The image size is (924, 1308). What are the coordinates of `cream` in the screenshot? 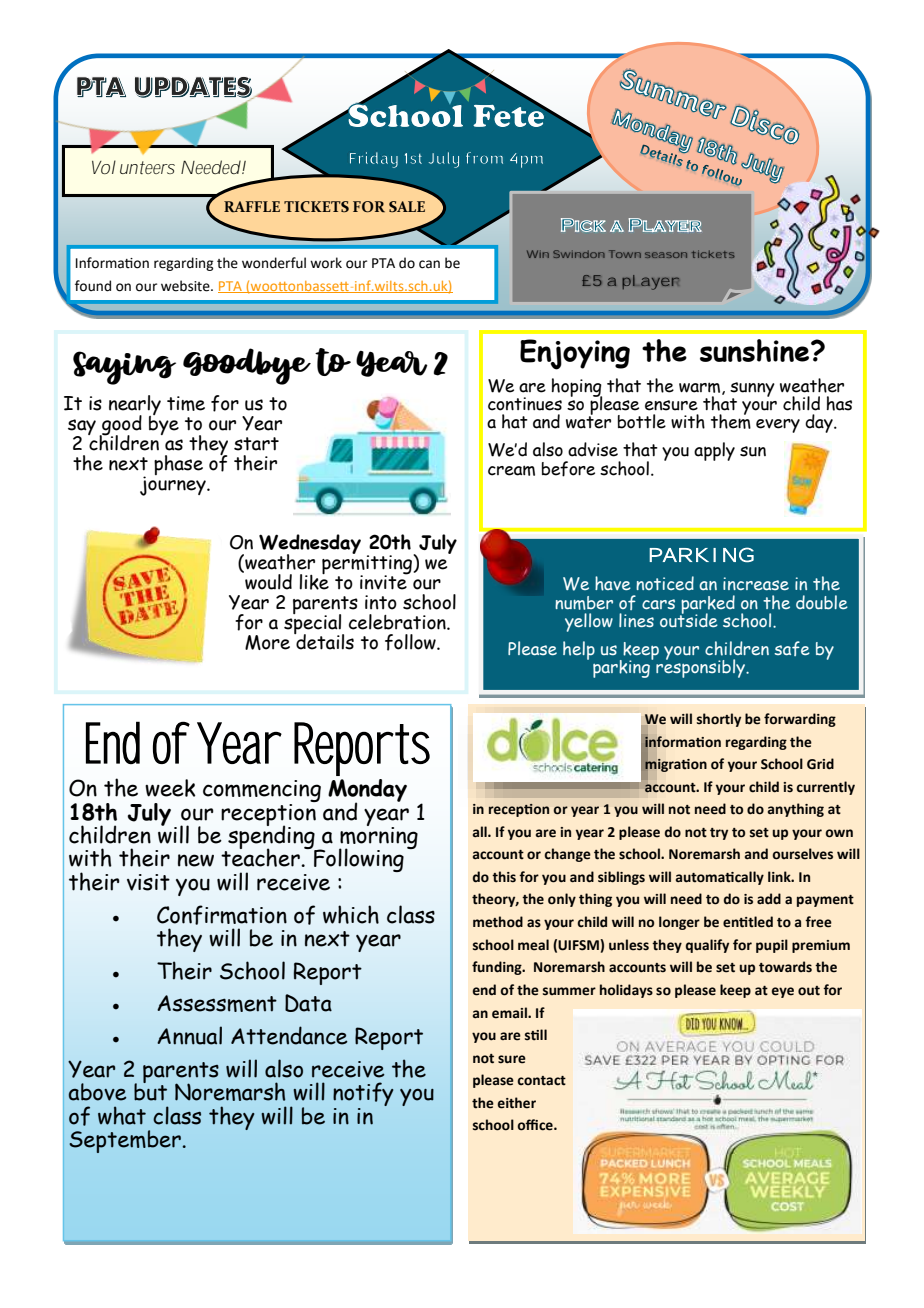 It's located at (511, 470).
